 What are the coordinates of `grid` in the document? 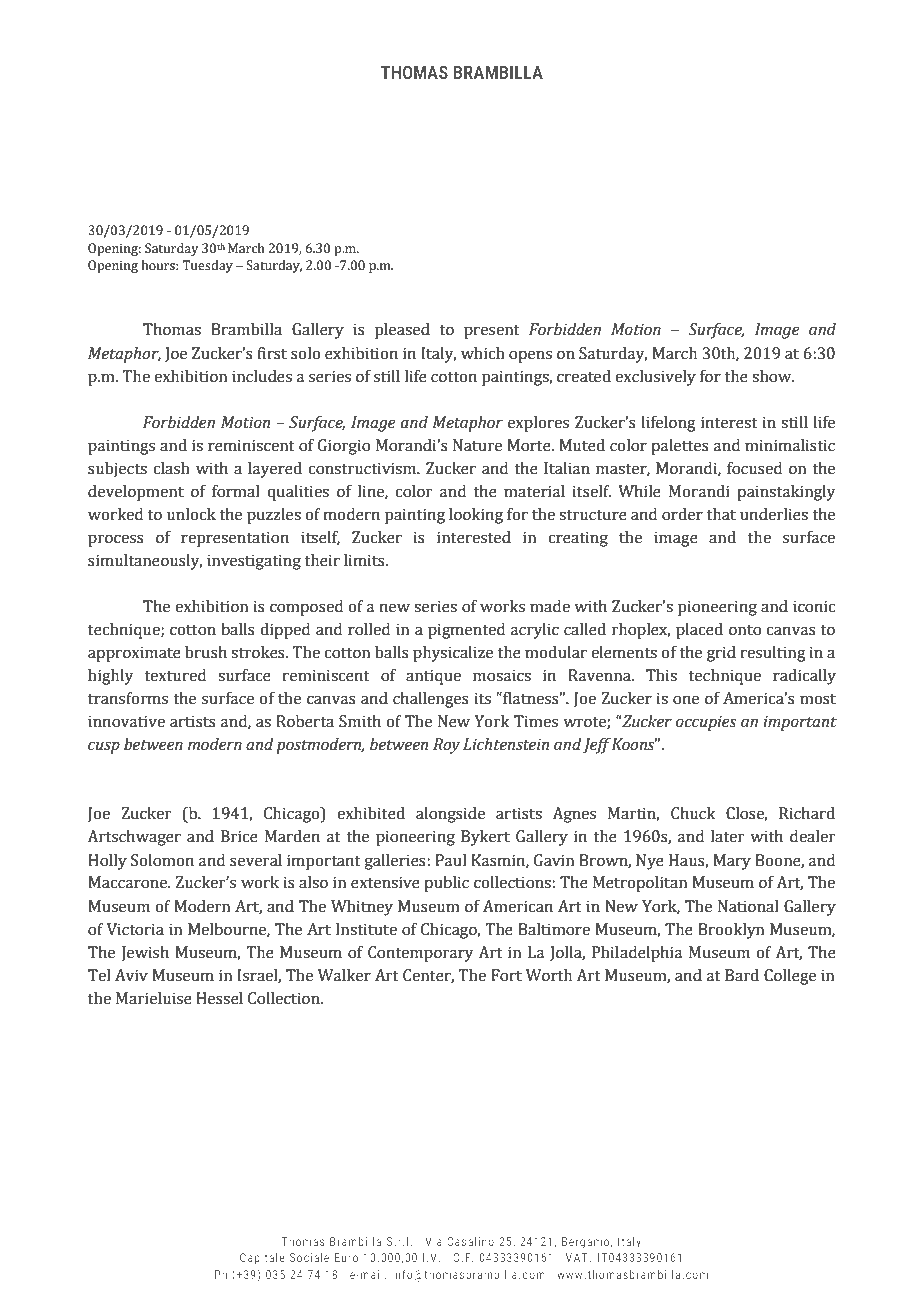 It's located at (721, 654).
